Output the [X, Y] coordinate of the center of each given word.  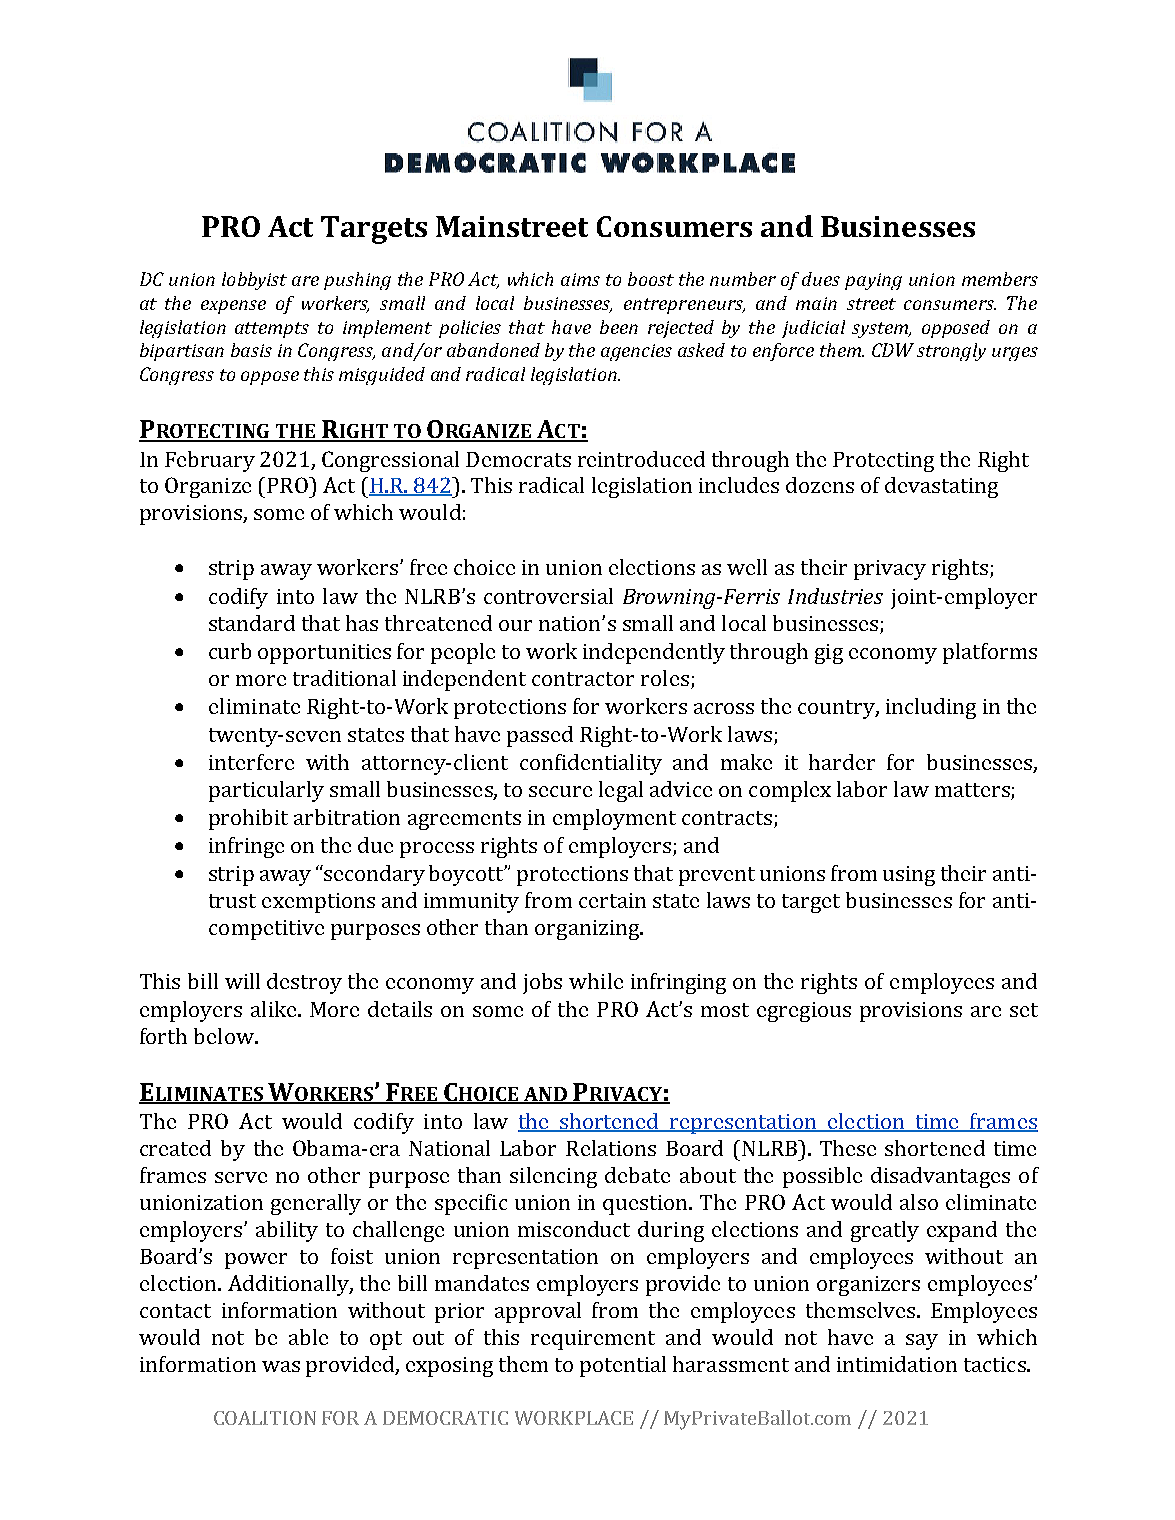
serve [241, 1177]
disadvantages [940, 1177]
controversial [548, 596]
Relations [611, 1148]
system [881, 330]
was [281, 1366]
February [210, 461]
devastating [941, 487]
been [619, 327]
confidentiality [591, 764]
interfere [251, 762]
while [596, 981]
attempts [272, 330]
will [242, 981]
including [931, 708]
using [909, 876]
